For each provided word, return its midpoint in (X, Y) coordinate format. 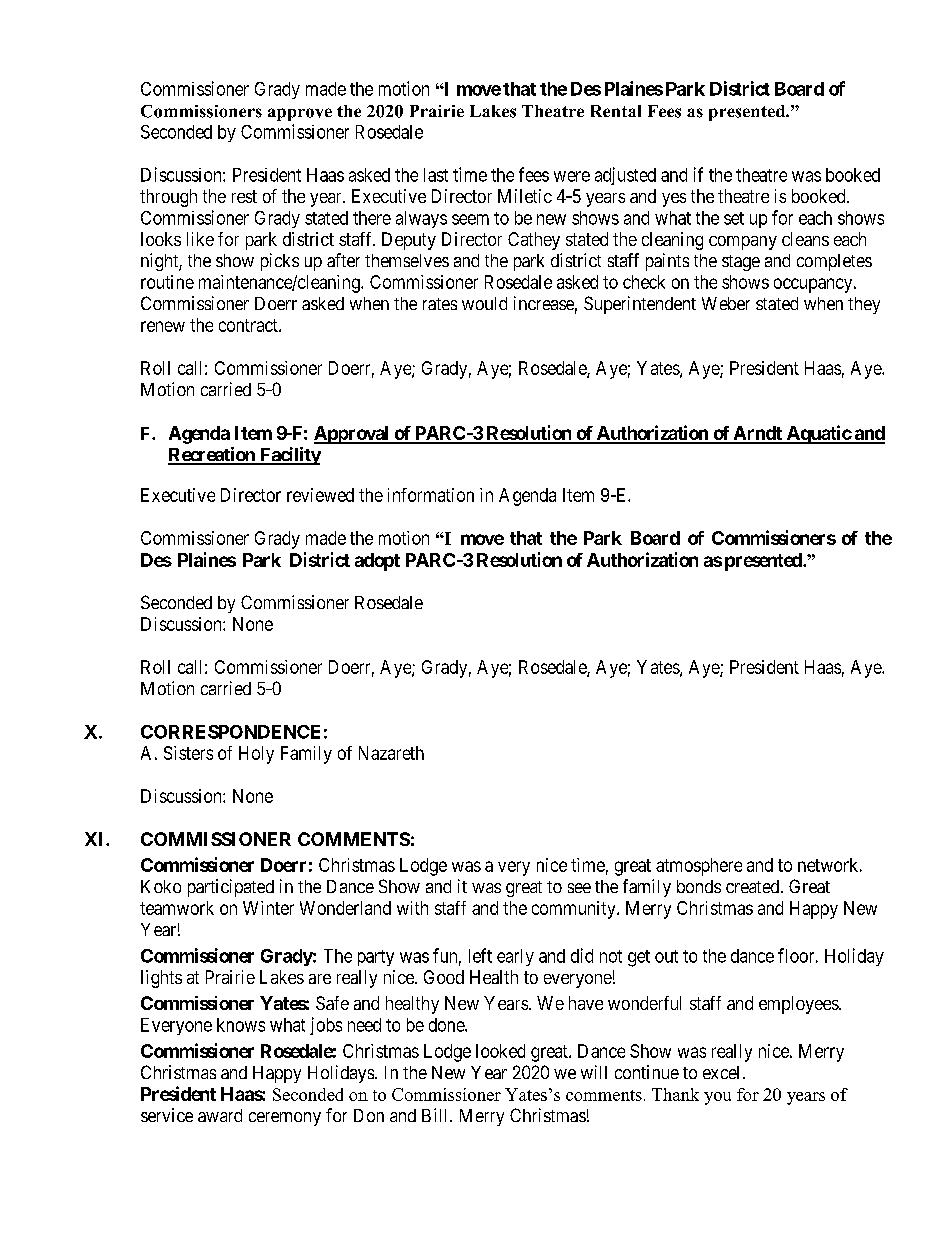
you (717, 1098)
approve (300, 114)
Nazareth (391, 753)
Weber (726, 303)
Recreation (212, 455)
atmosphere (699, 867)
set (734, 218)
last (436, 175)
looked (500, 1051)
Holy (256, 755)
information (431, 495)
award (220, 1115)
